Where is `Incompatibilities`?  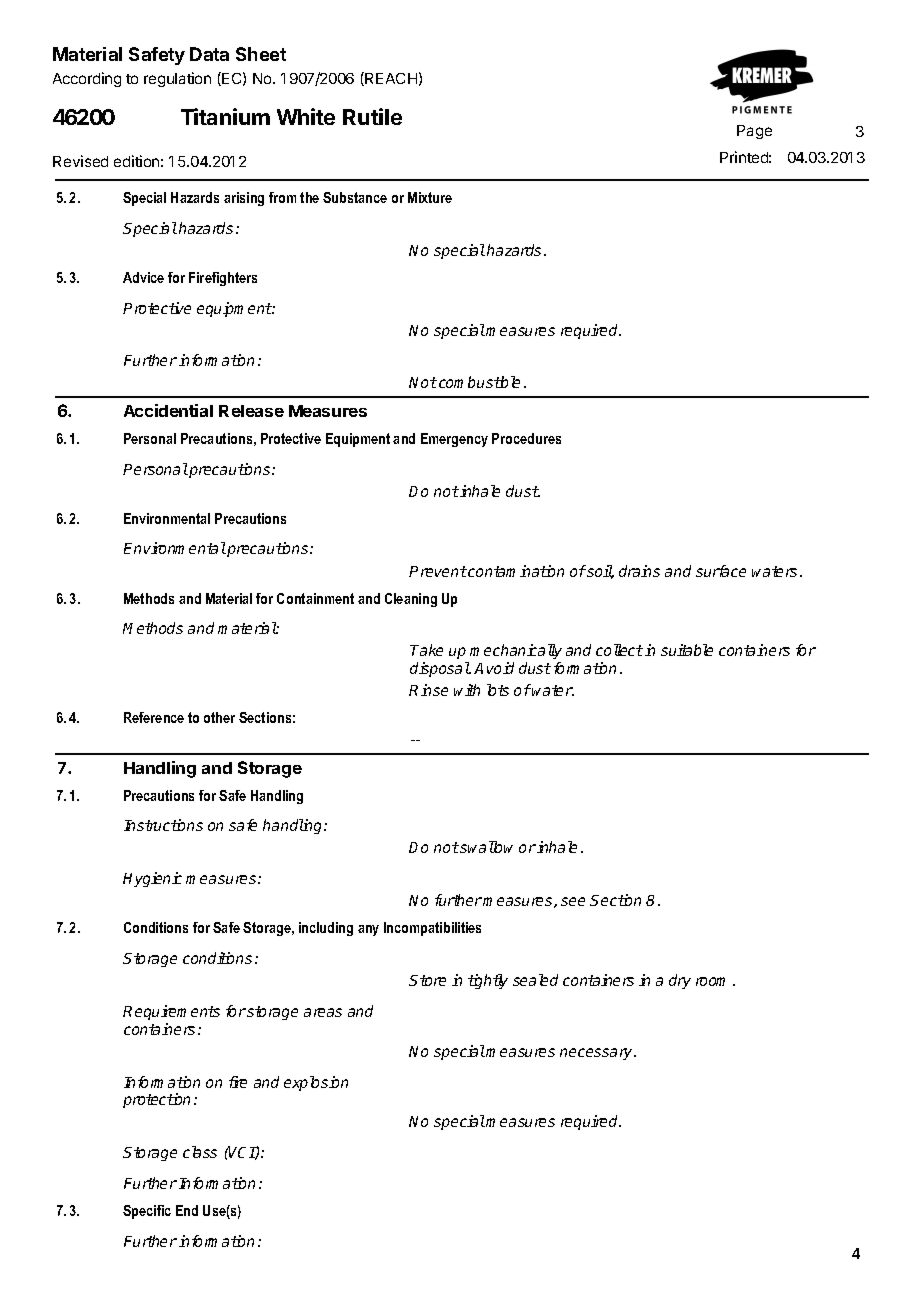 Incompatibilities is located at coordinates (432, 929).
